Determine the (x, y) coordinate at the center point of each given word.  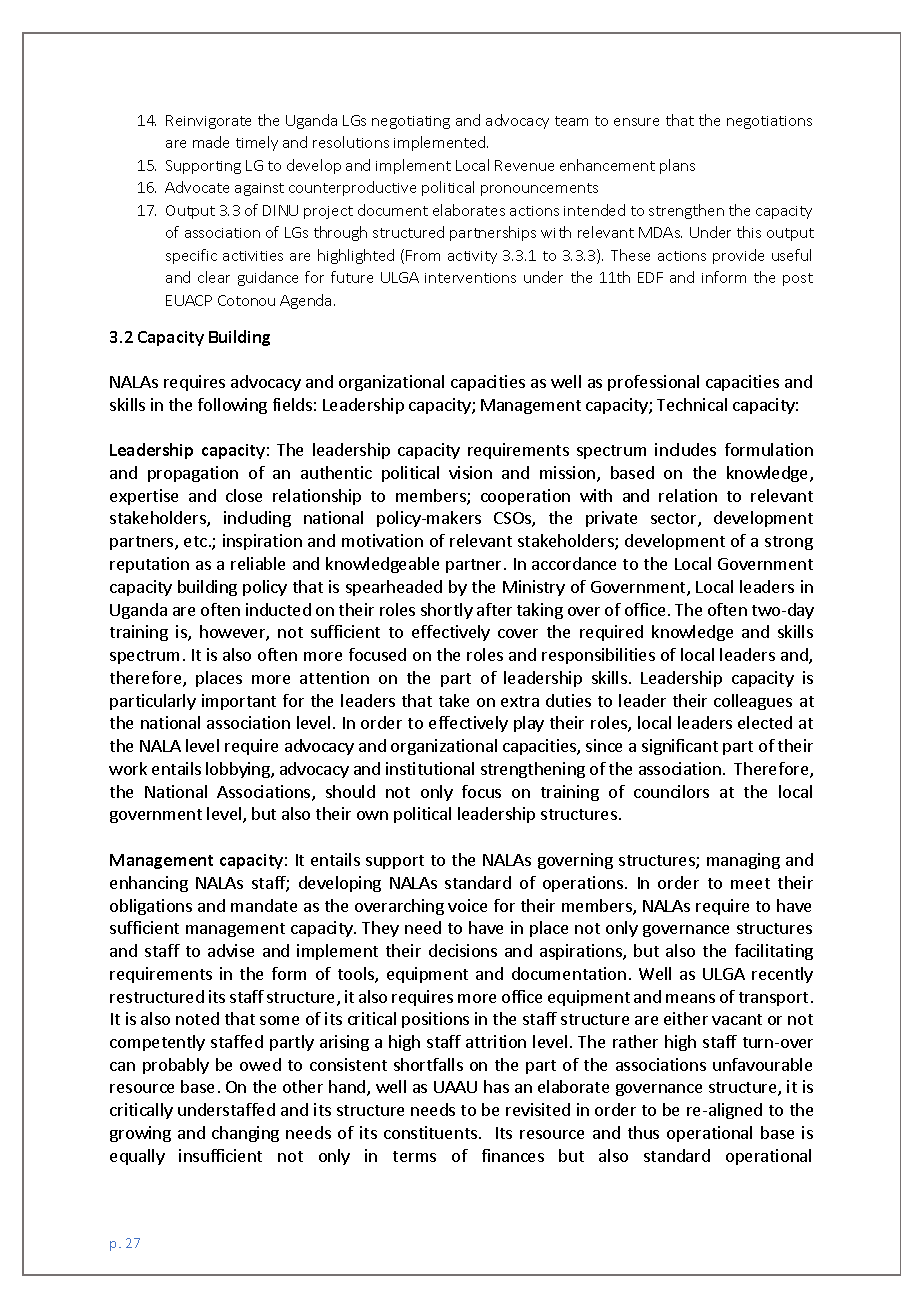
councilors (671, 791)
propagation (193, 474)
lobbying (239, 770)
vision (470, 472)
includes (685, 449)
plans (677, 166)
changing (245, 1134)
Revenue (524, 165)
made (211, 142)
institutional (430, 768)
